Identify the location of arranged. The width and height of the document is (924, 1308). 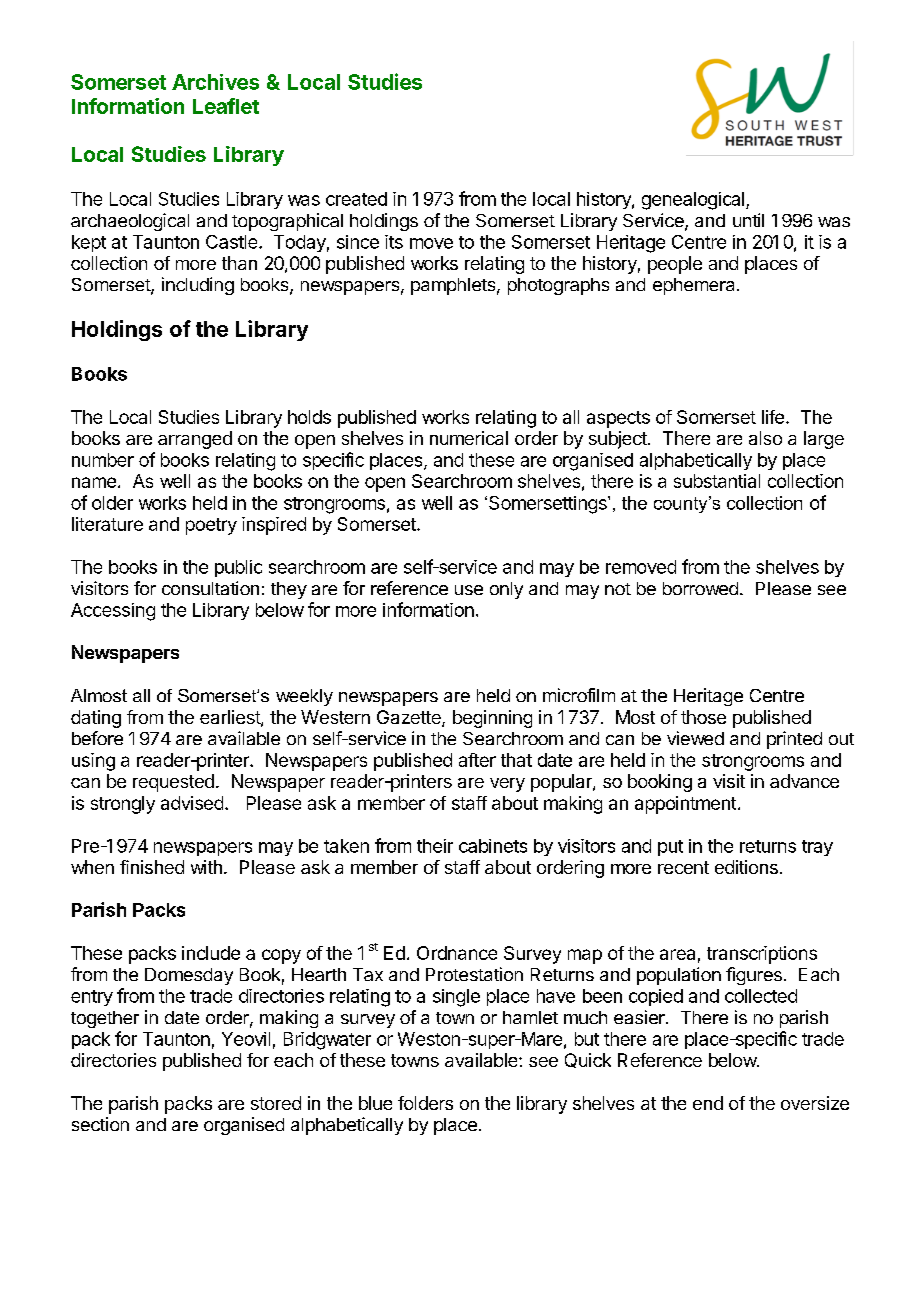
(195, 440).
